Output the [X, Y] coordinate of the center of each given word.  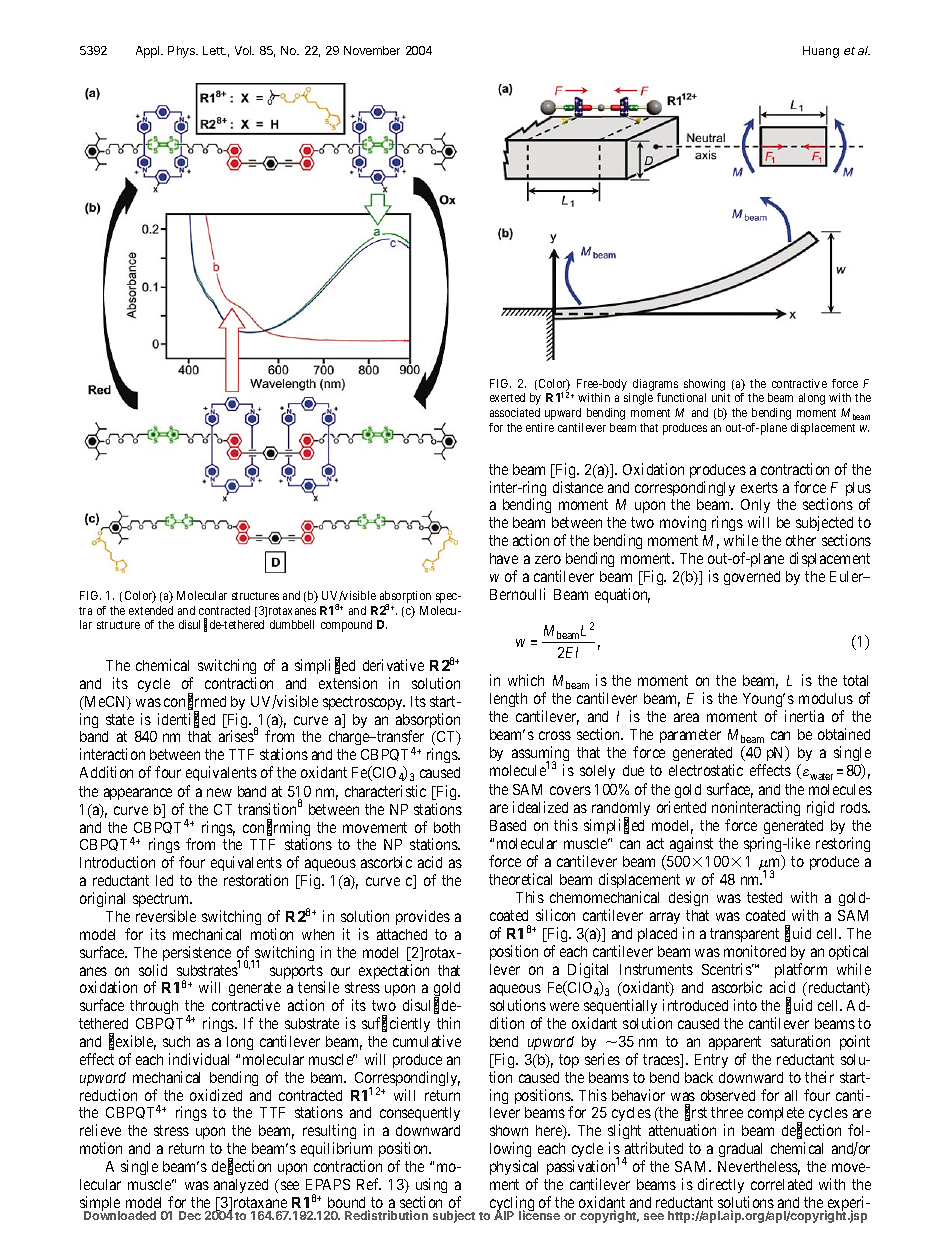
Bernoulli [517, 594]
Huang [821, 52]
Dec [190, 1215]
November [372, 50]
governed [752, 578]
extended [151, 610]
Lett [214, 50]
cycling [512, 1205]
